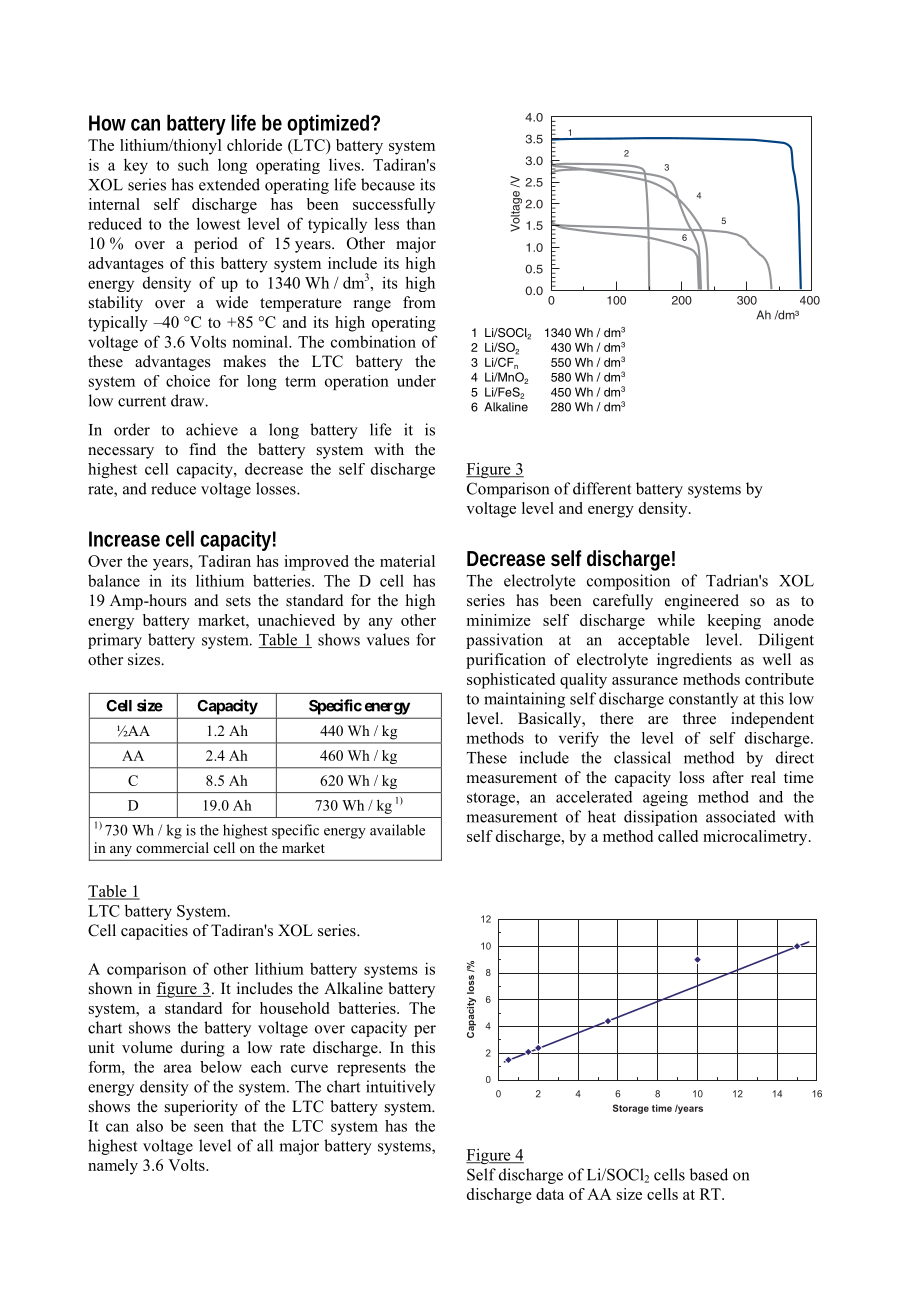 The image size is (924, 1308). I want to click on such, so click(193, 165).
